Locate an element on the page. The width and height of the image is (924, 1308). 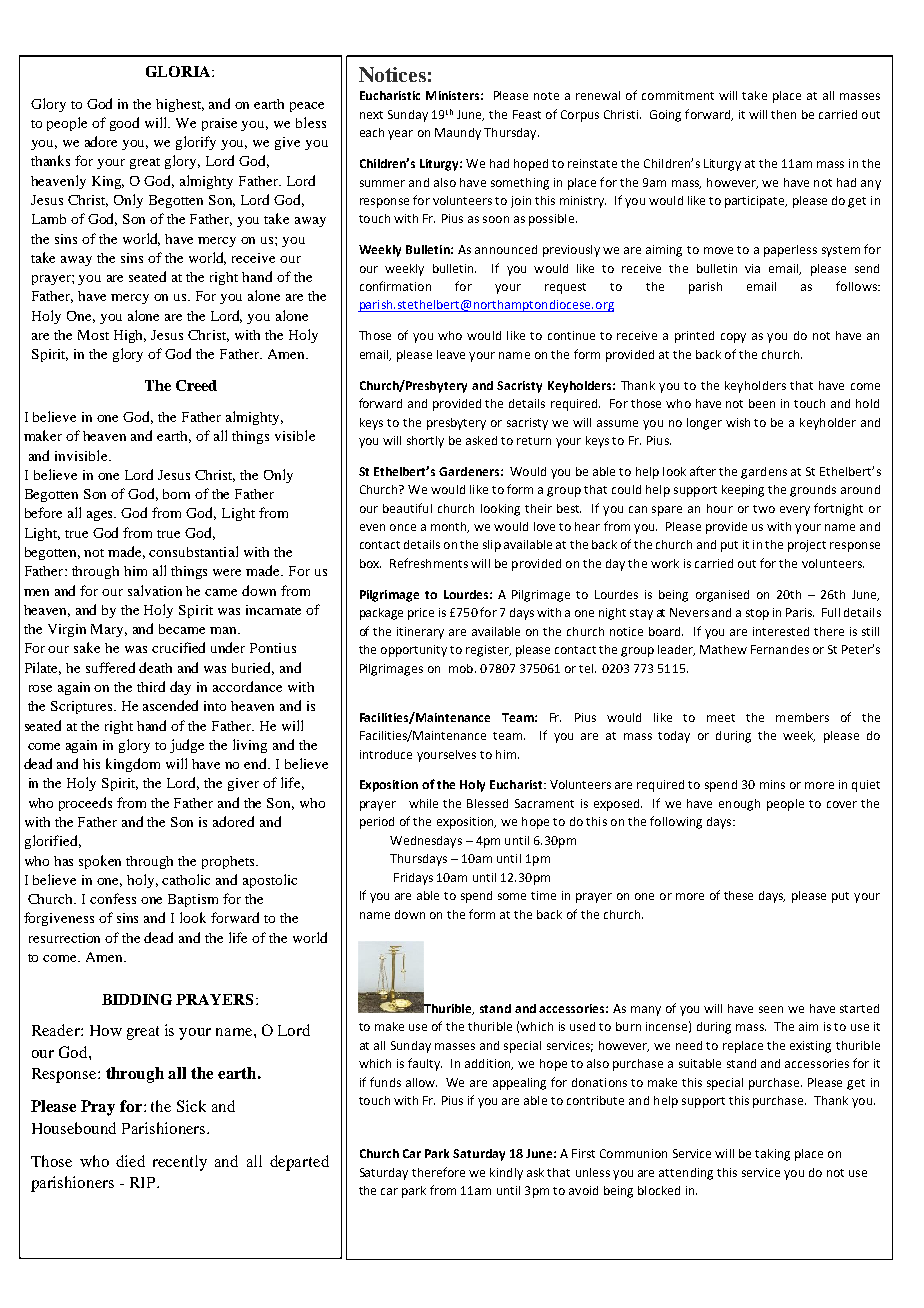
good is located at coordinates (124, 124).
